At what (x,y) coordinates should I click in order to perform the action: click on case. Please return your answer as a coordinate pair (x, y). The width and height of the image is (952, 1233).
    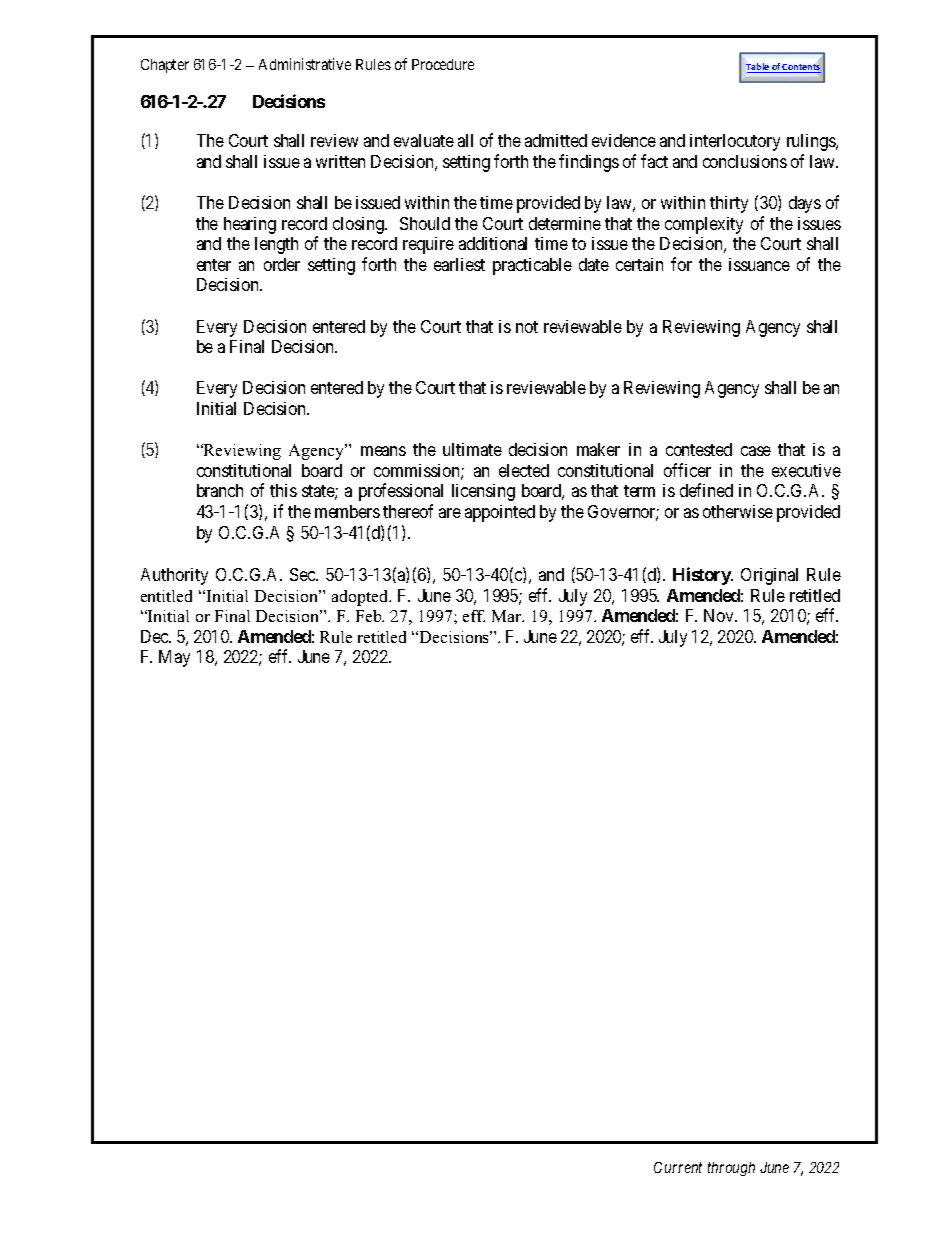
    Looking at the image, I should click on (756, 451).
